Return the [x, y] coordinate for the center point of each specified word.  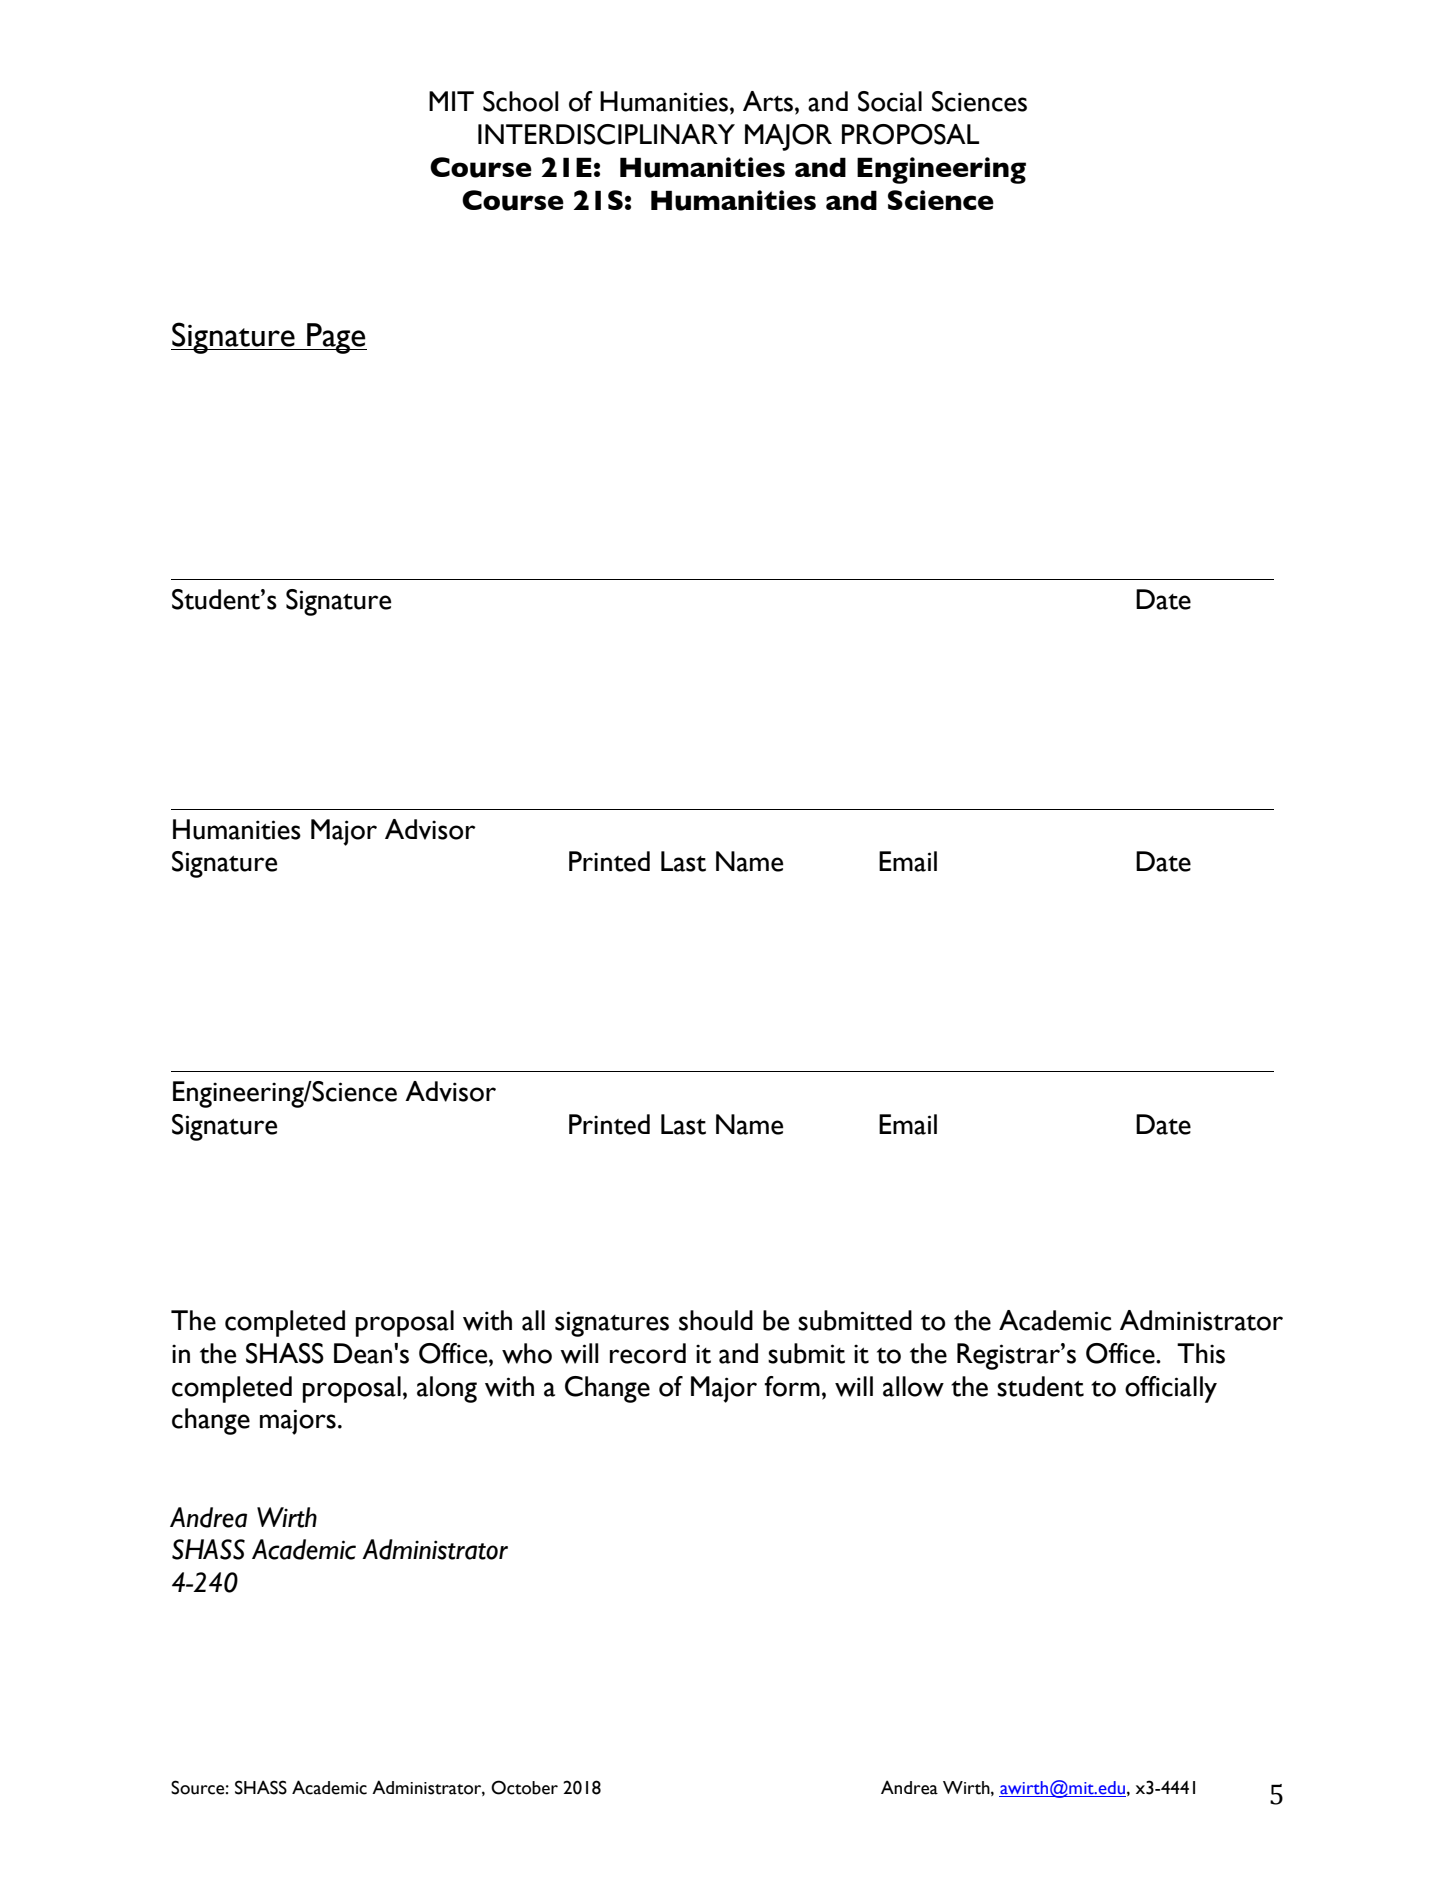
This [1201, 1353]
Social [890, 101]
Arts [768, 101]
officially [1171, 1389]
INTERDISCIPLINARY [606, 134]
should [716, 1320]
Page [336, 338]
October [524, 1787]
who [527, 1353]
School [520, 101]
